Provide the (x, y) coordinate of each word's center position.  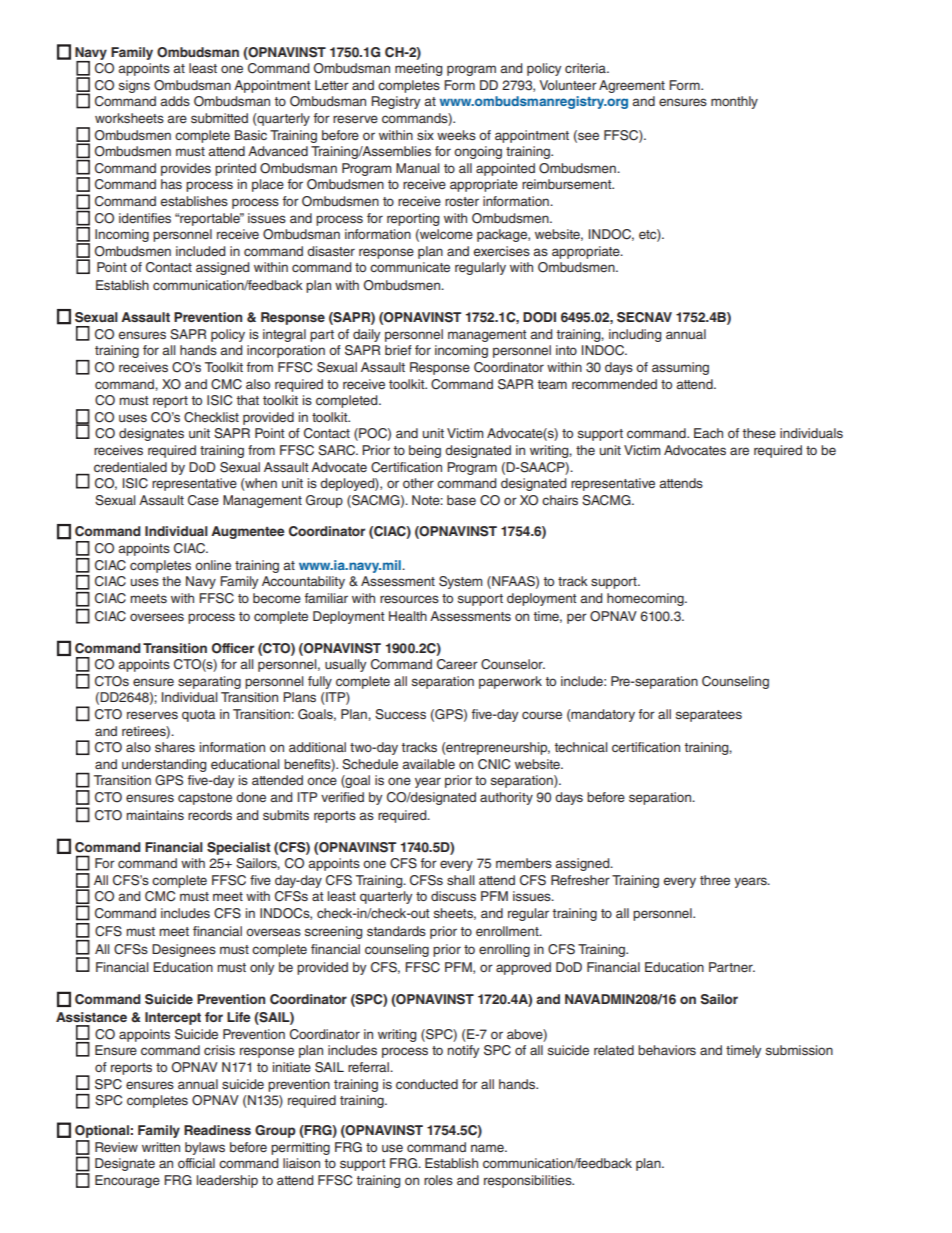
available (428, 764)
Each (708, 433)
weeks (456, 135)
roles (438, 1180)
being (425, 451)
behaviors (667, 1050)
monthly (734, 102)
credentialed (130, 467)
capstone (205, 799)
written (161, 1147)
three (715, 880)
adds (175, 101)
